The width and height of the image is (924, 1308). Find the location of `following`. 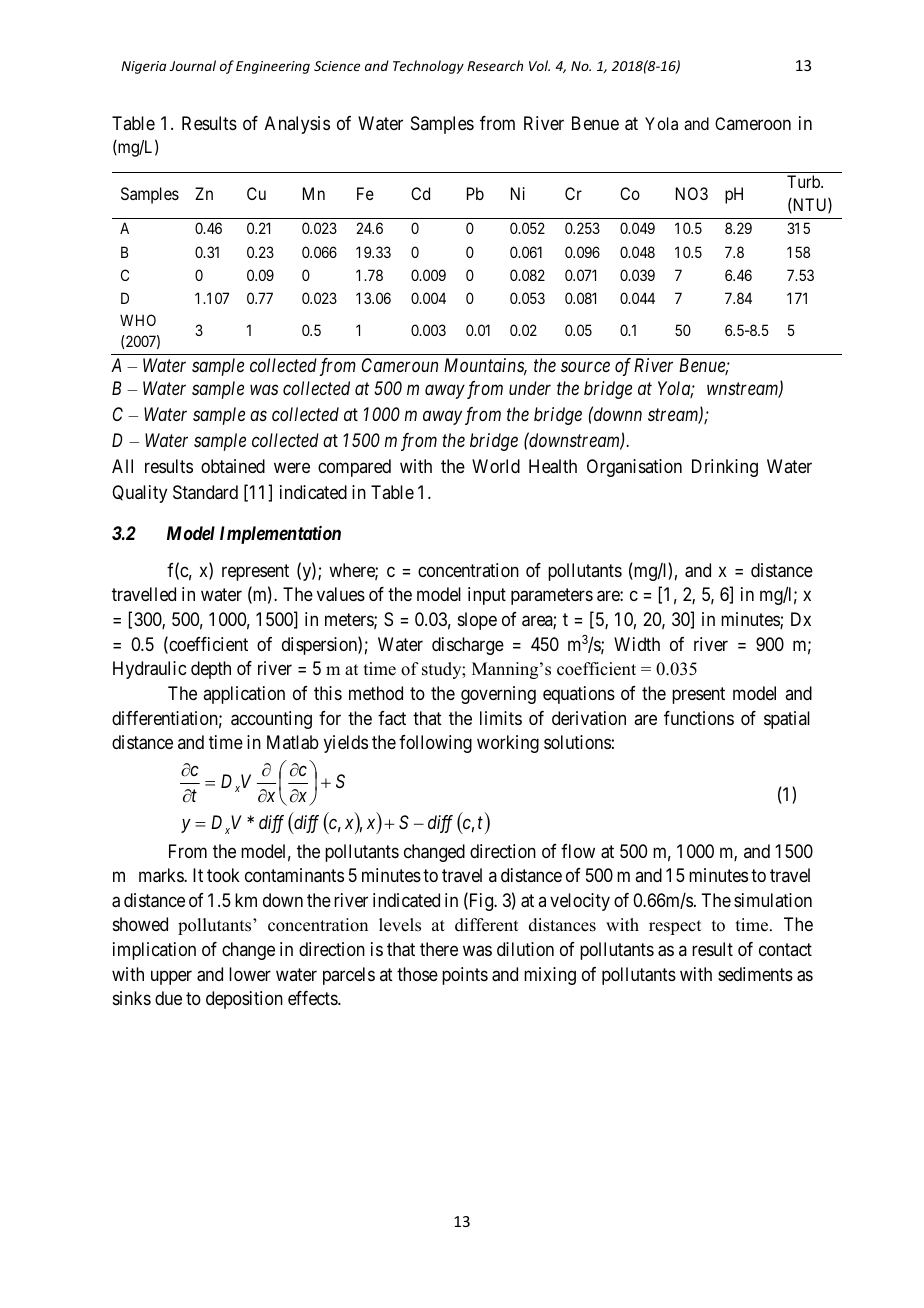

following is located at coordinates (435, 744).
